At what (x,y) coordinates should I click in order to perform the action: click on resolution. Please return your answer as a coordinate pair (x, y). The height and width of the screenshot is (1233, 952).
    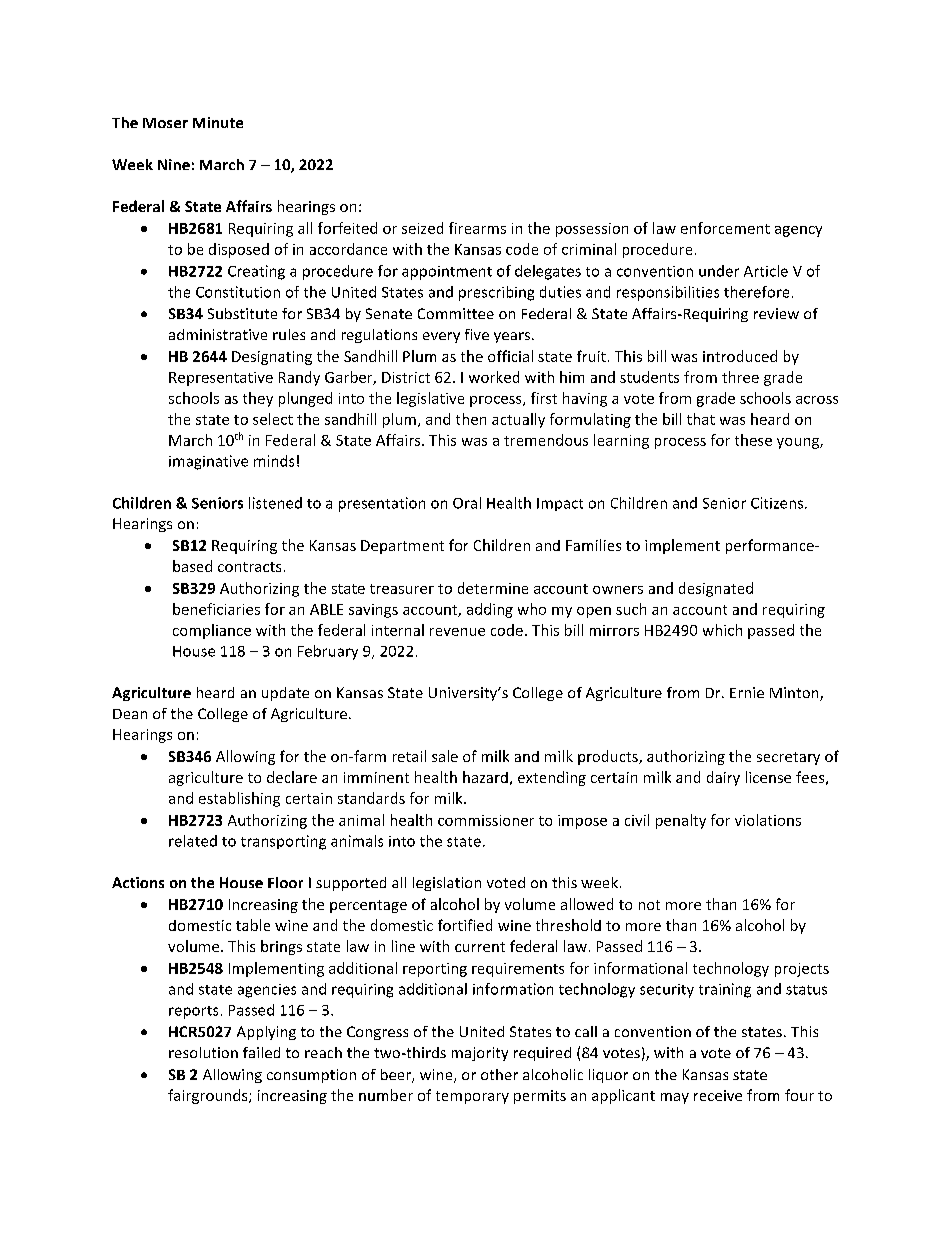
    Looking at the image, I should click on (203, 1052).
